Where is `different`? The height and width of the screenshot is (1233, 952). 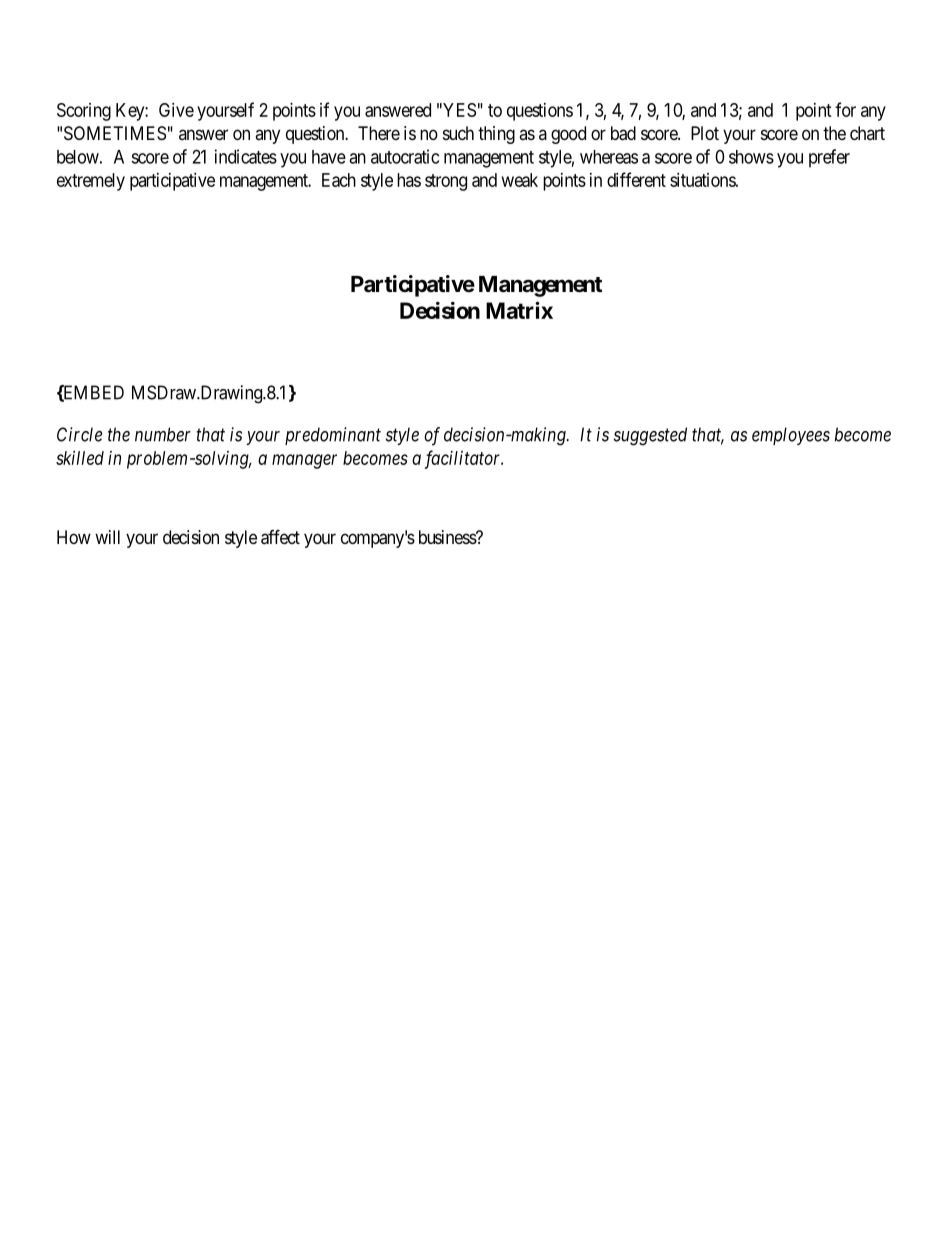
different is located at coordinates (636, 179).
